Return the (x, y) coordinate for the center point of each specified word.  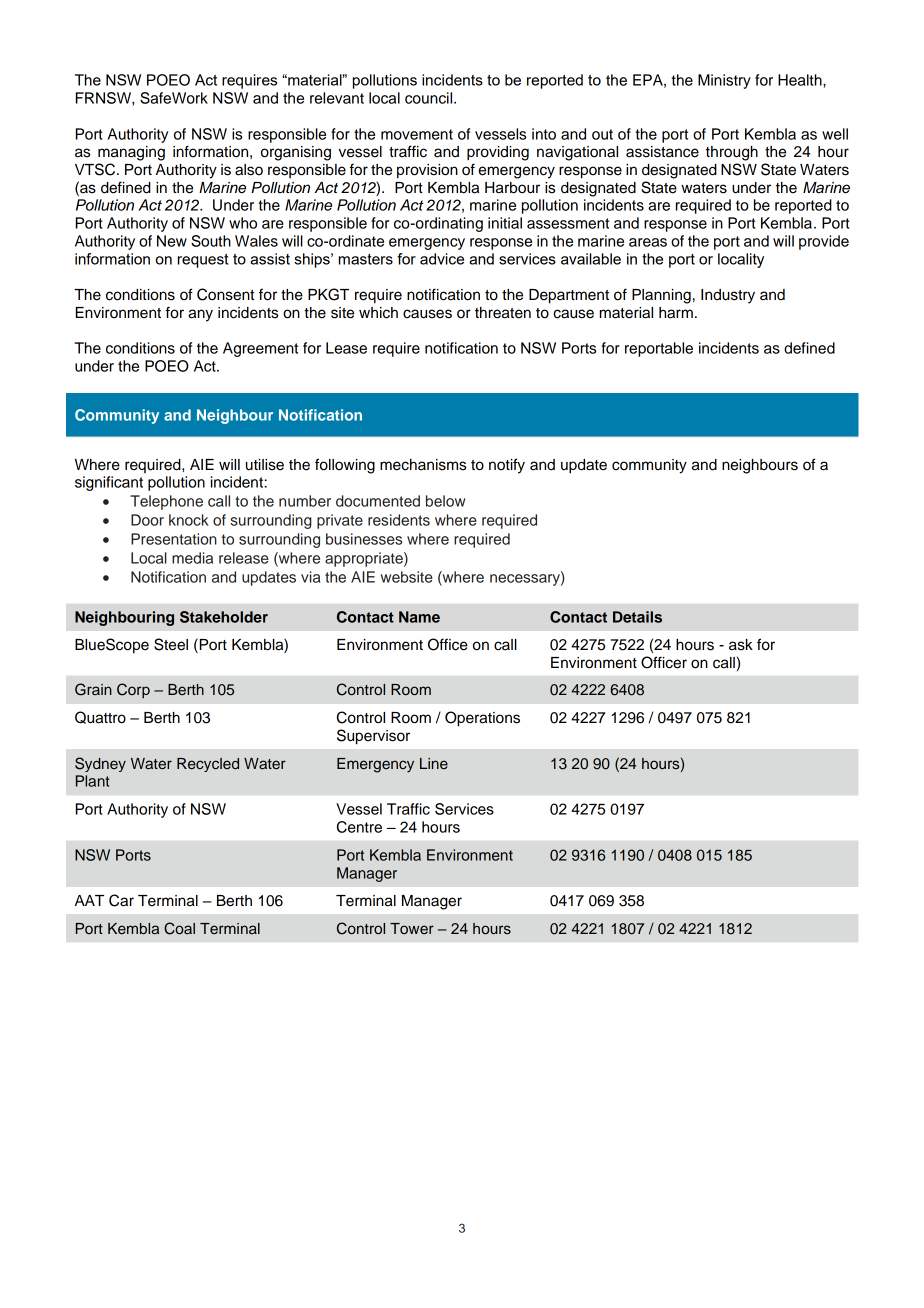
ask (741, 645)
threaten (503, 313)
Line (434, 763)
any (200, 315)
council (430, 98)
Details (637, 617)
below (446, 501)
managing (131, 153)
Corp (133, 690)
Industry (728, 296)
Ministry (724, 81)
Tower (412, 928)
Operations (482, 719)
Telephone (166, 502)
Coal (179, 928)
